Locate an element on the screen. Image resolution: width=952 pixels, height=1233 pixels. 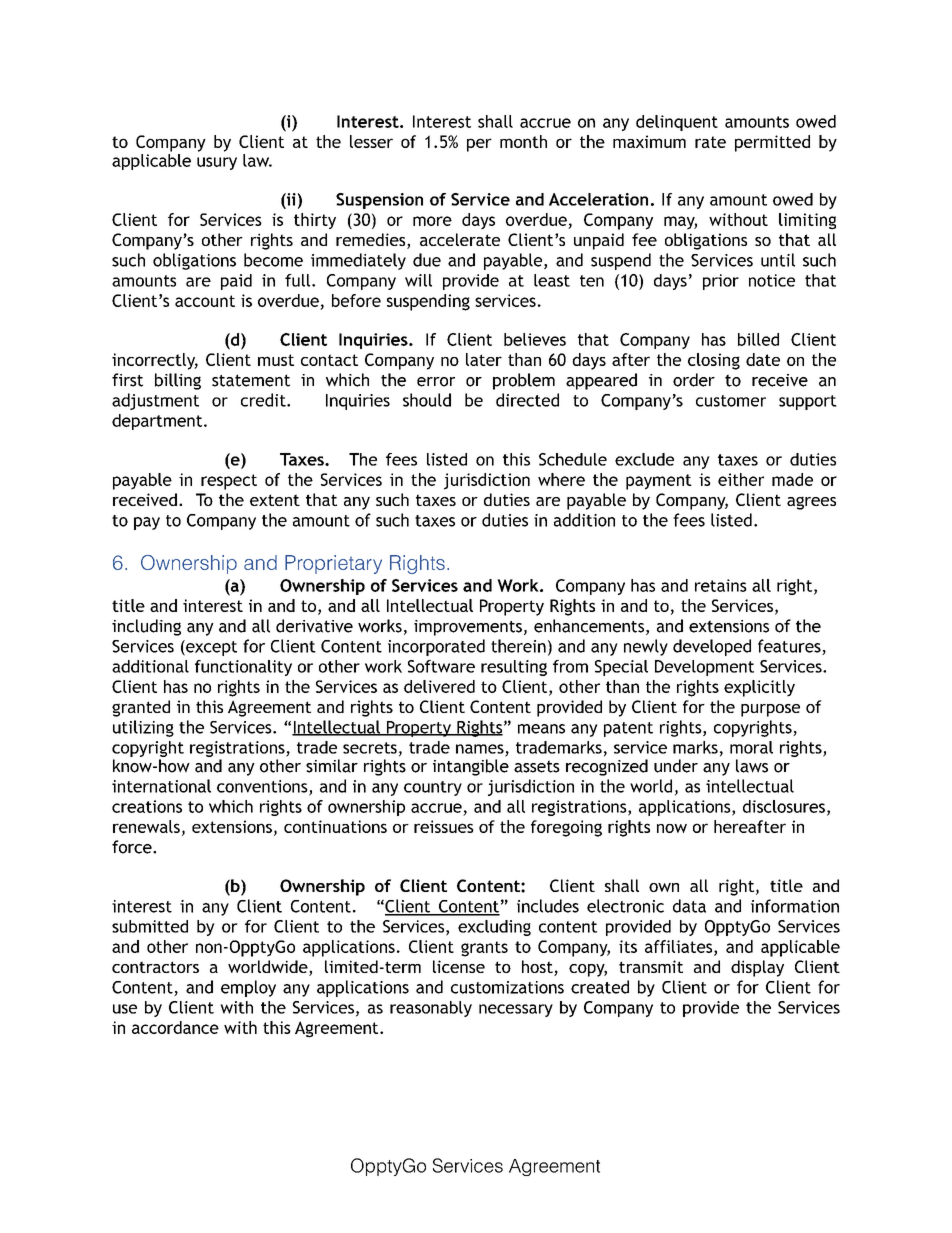
usury is located at coordinates (217, 163).
